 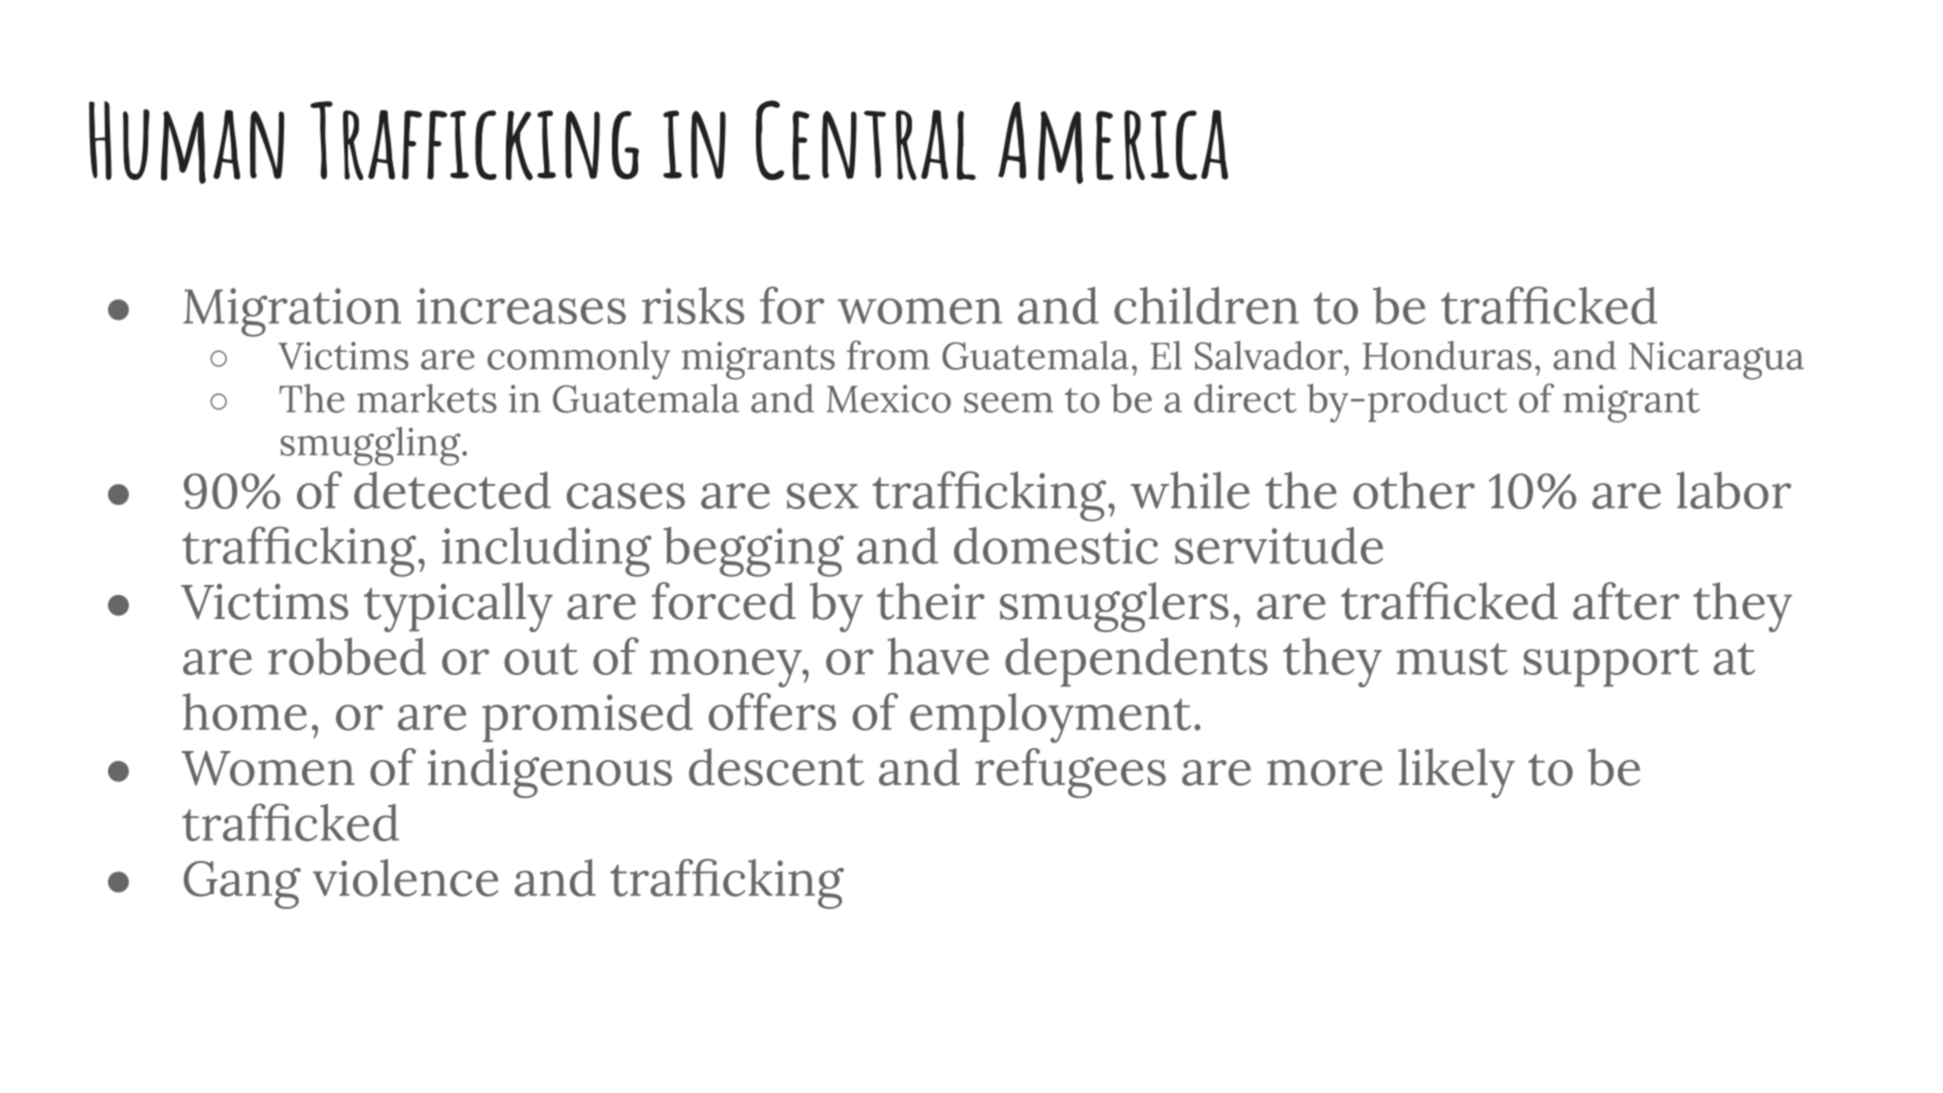 I want to click on robbed, so click(x=347, y=656).
